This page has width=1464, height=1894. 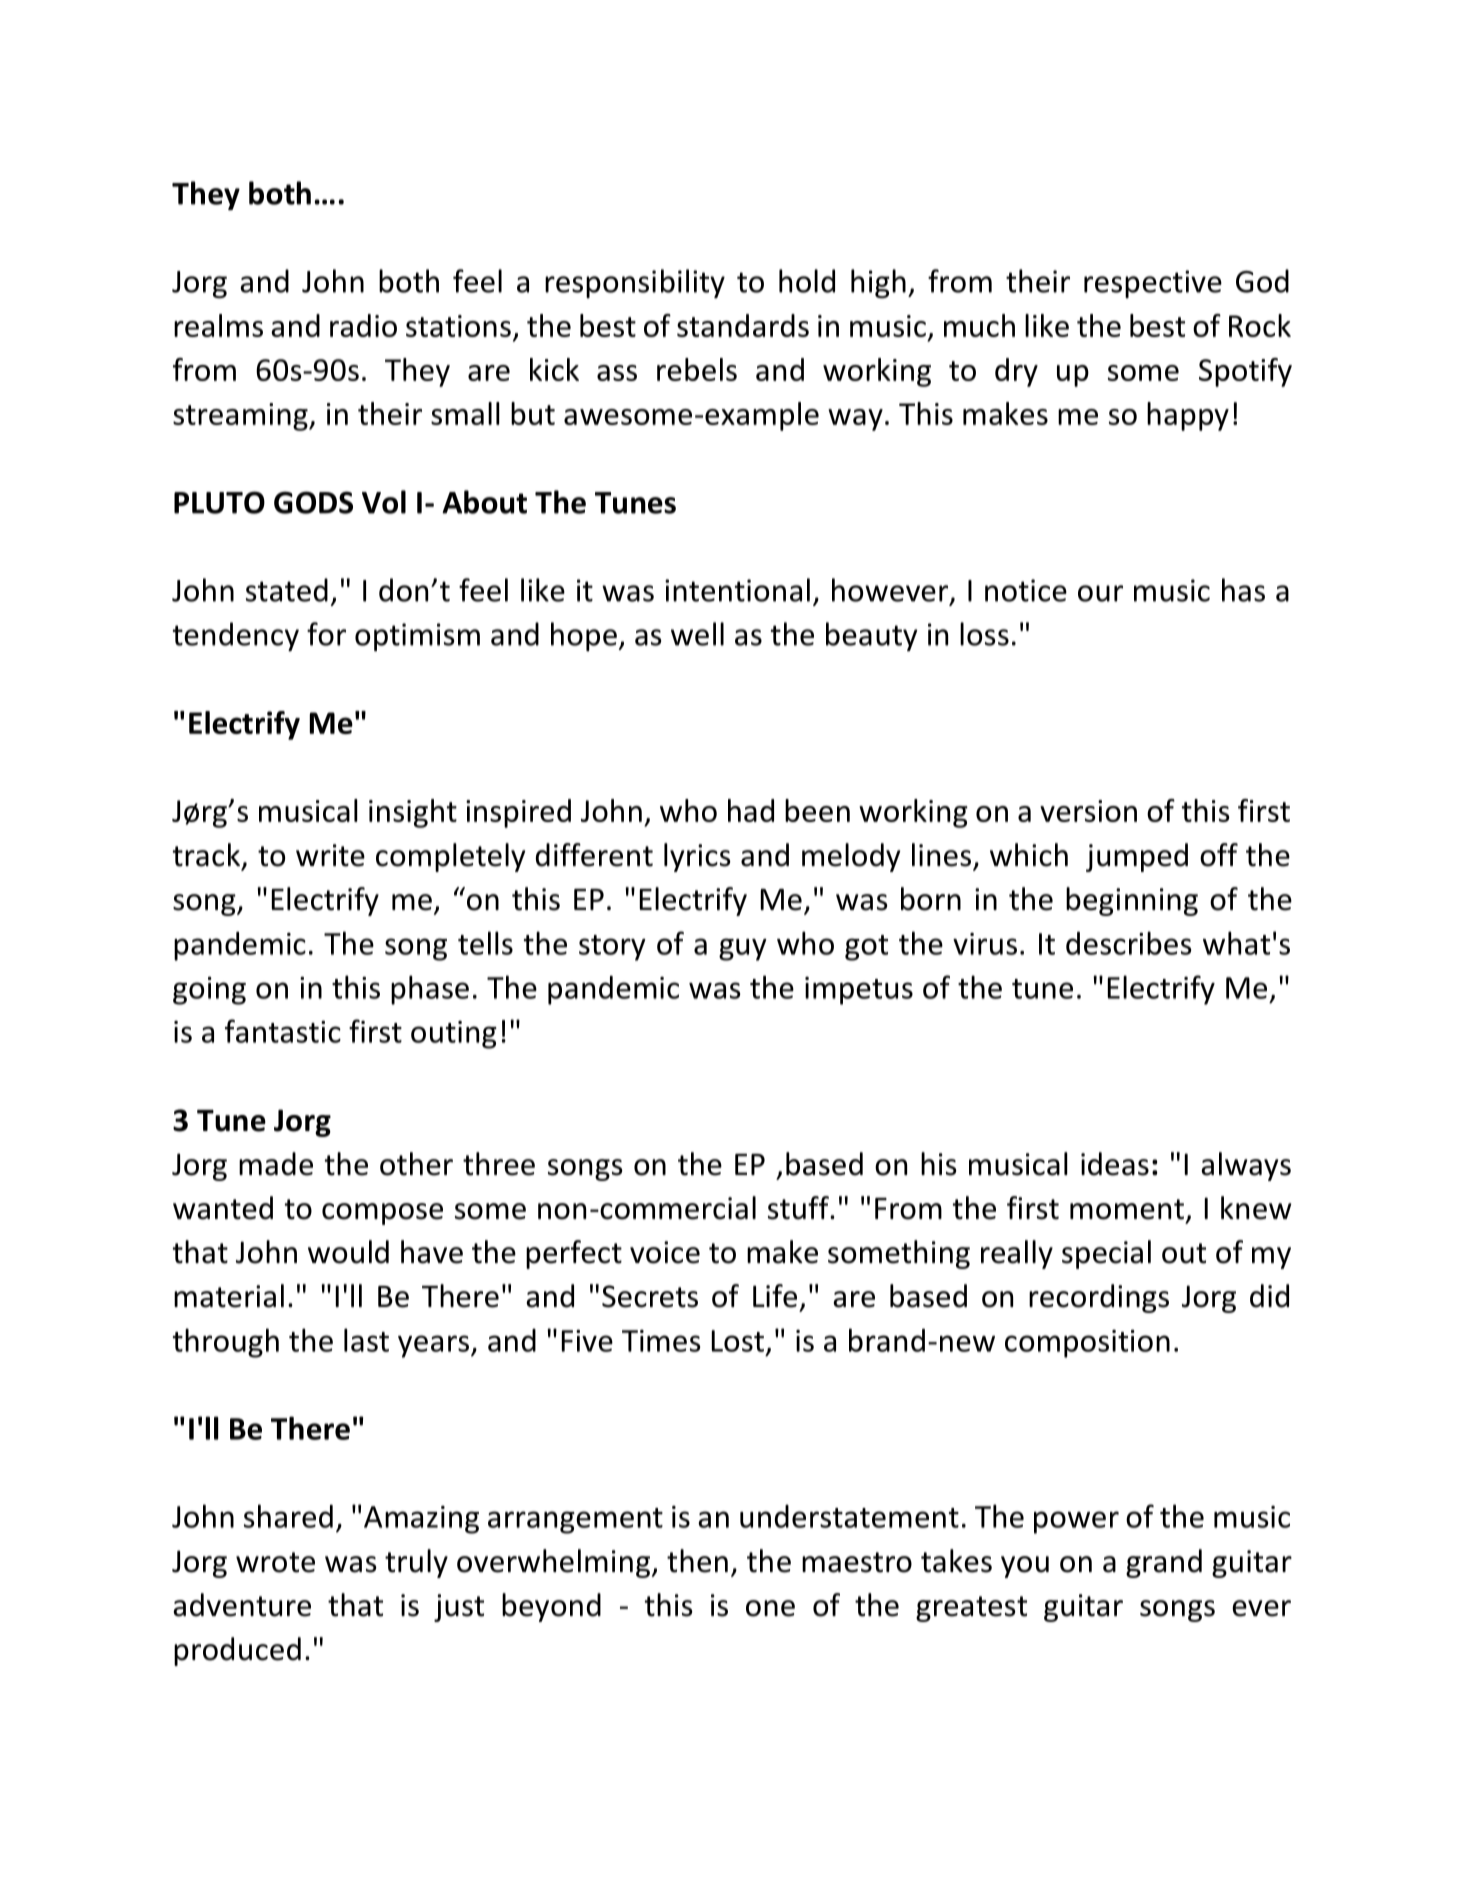 What do you see at coordinates (751, 810) in the page?
I see `had` at bounding box center [751, 810].
